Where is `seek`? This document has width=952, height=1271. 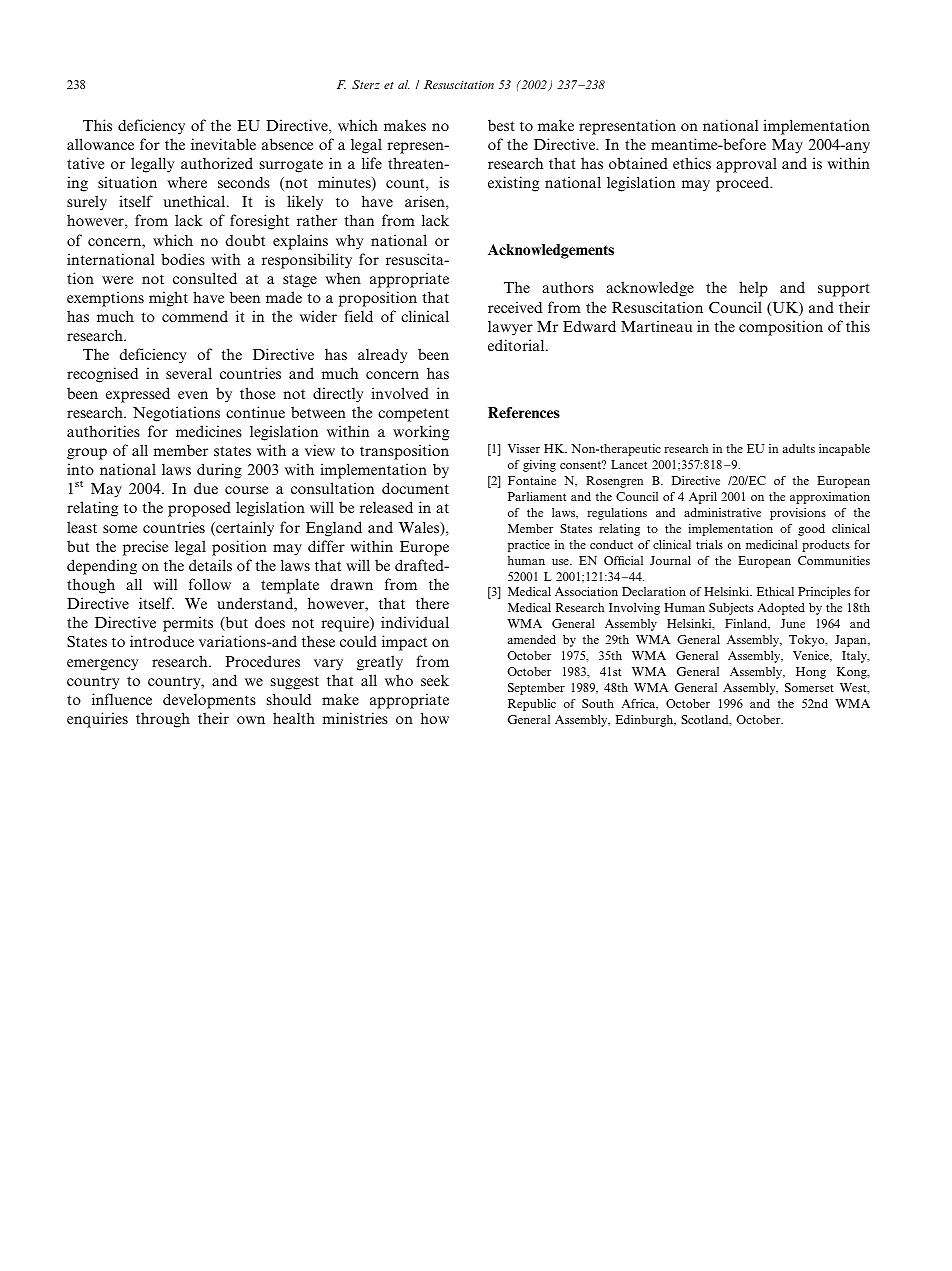 seek is located at coordinates (435, 680).
